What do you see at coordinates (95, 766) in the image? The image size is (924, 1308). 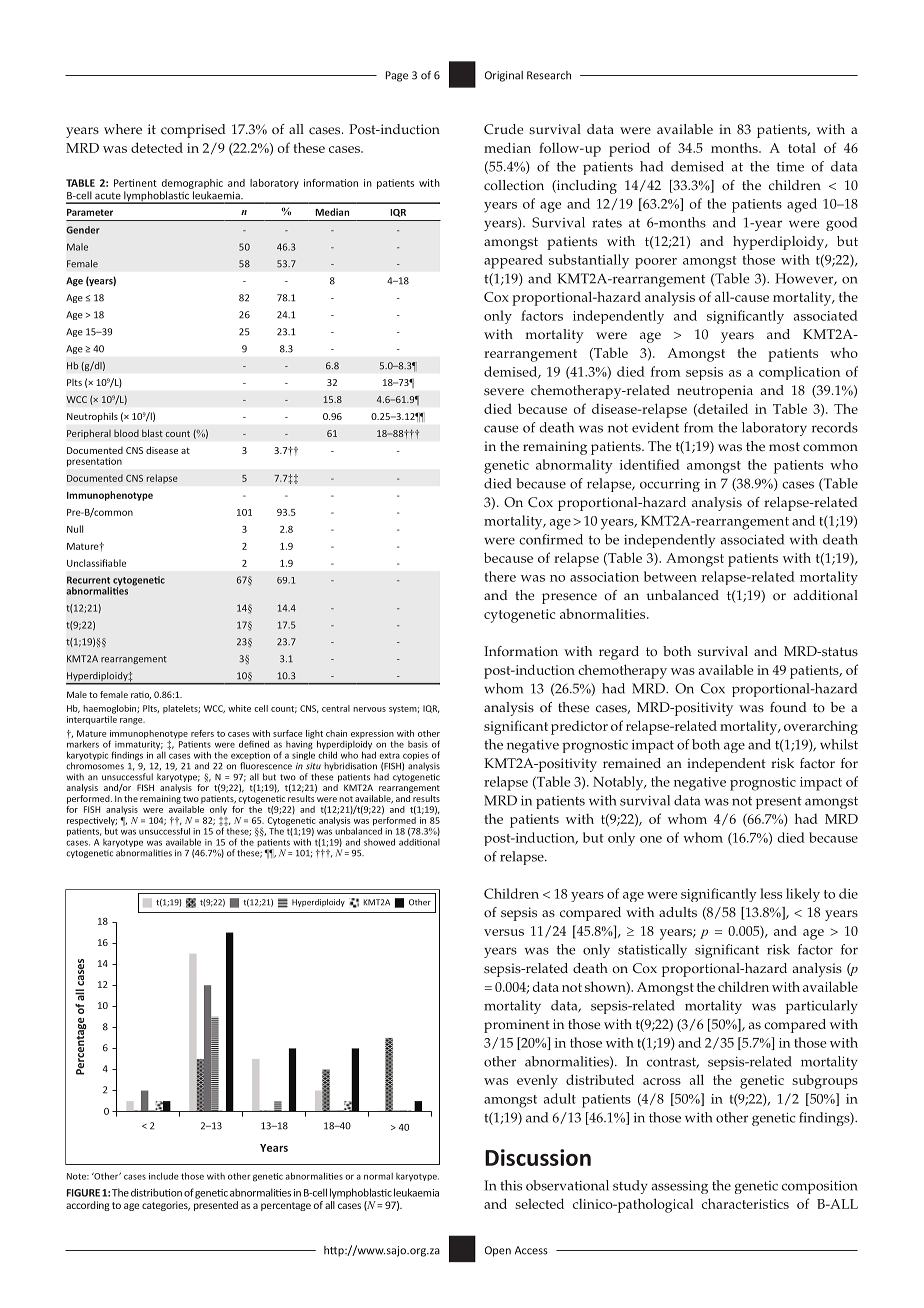 I see `chromosomes` at bounding box center [95, 766].
